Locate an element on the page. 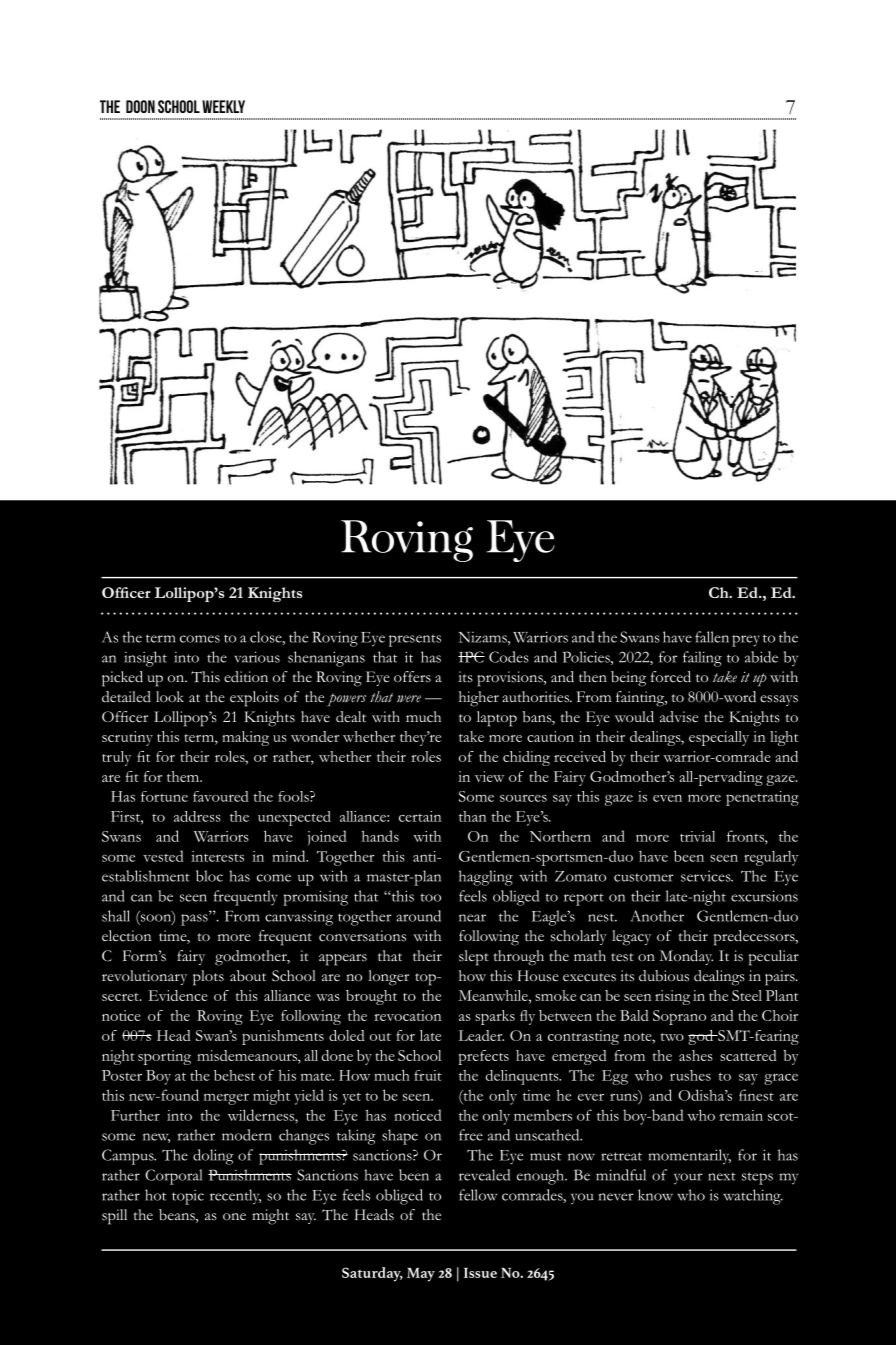 Image resolution: width=896 pixels, height=1345 pixels. fallen is located at coordinates (712, 637).
